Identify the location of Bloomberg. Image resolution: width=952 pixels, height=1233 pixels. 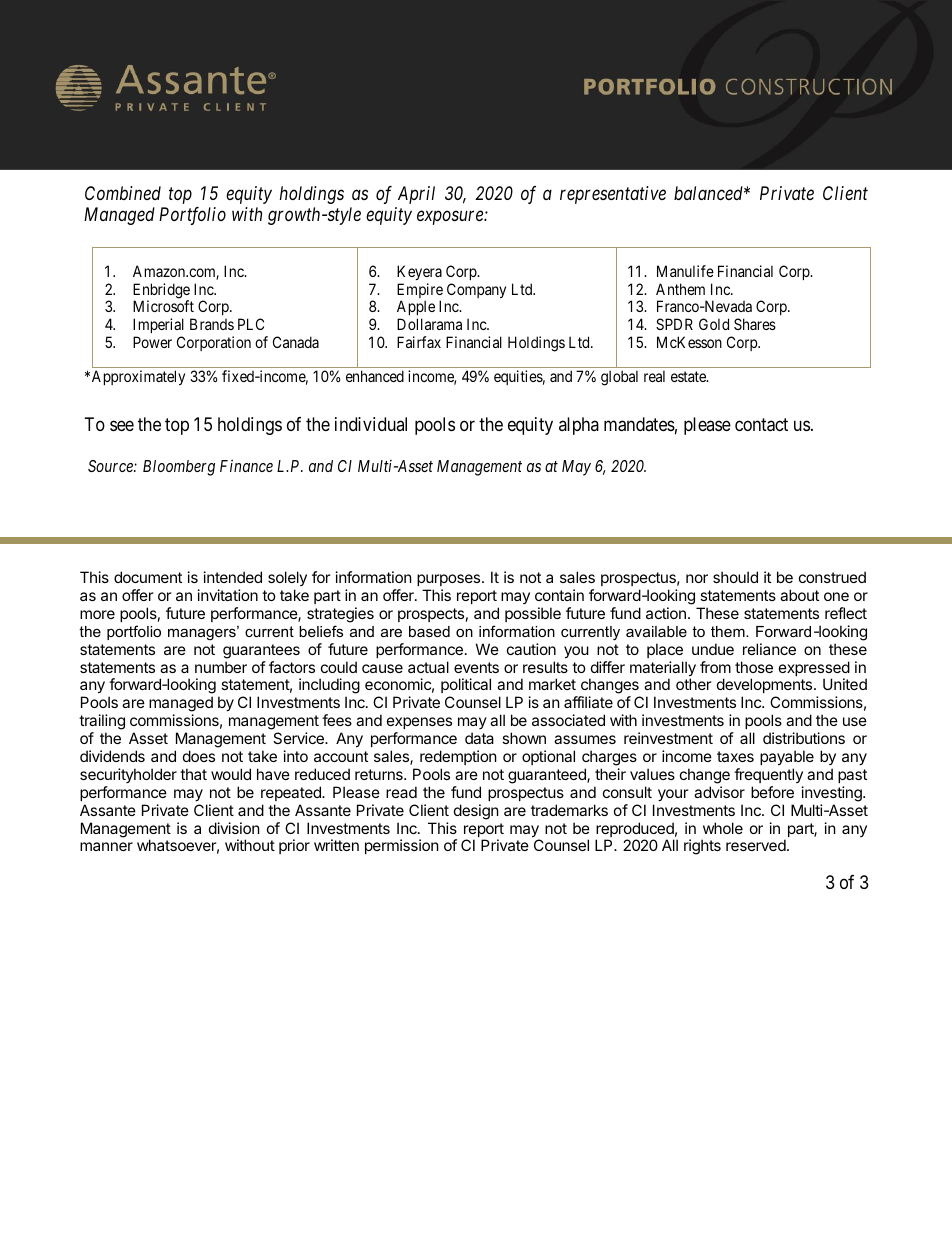
(179, 468).
